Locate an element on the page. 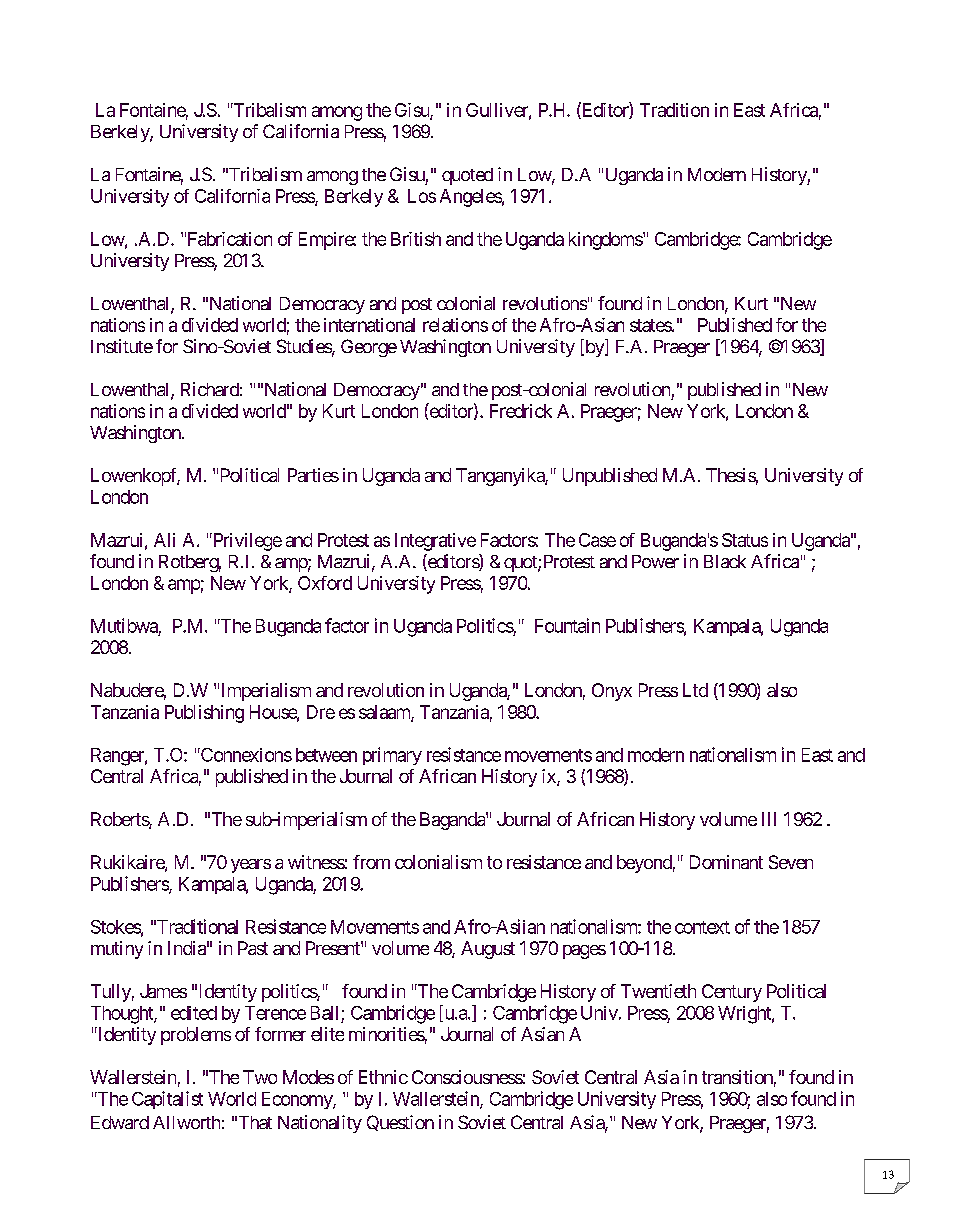  Fredrick is located at coordinates (521, 411).
